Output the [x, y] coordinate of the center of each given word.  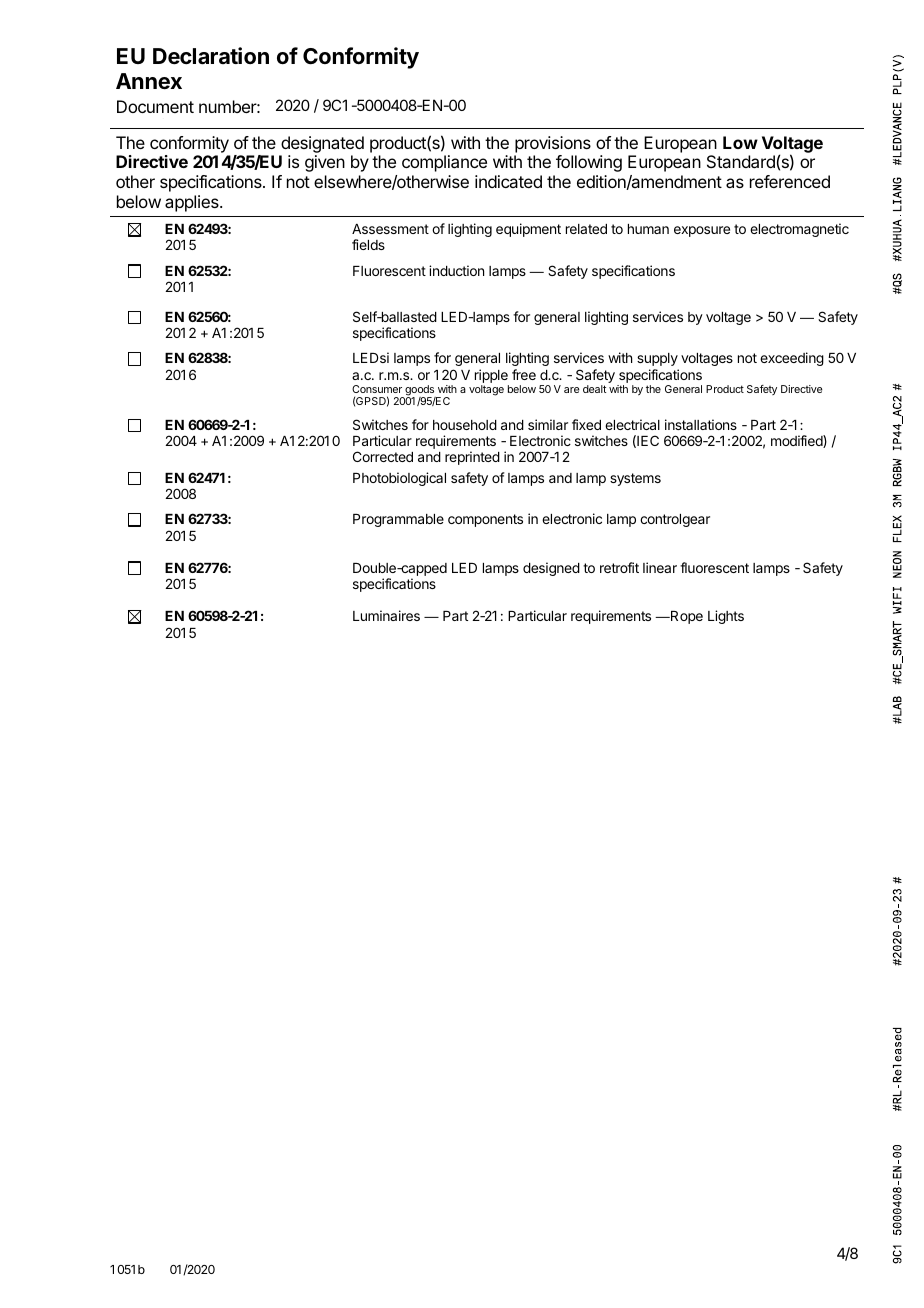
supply [657, 359]
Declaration [211, 56]
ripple [492, 377]
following [589, 163]
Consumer [377, 389]
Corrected [383, 456]
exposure [702, 231]
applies [193, 203]
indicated [508, 181]
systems [635, 479]
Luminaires [386, 615]
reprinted [472, 458]
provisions [553, 144]
